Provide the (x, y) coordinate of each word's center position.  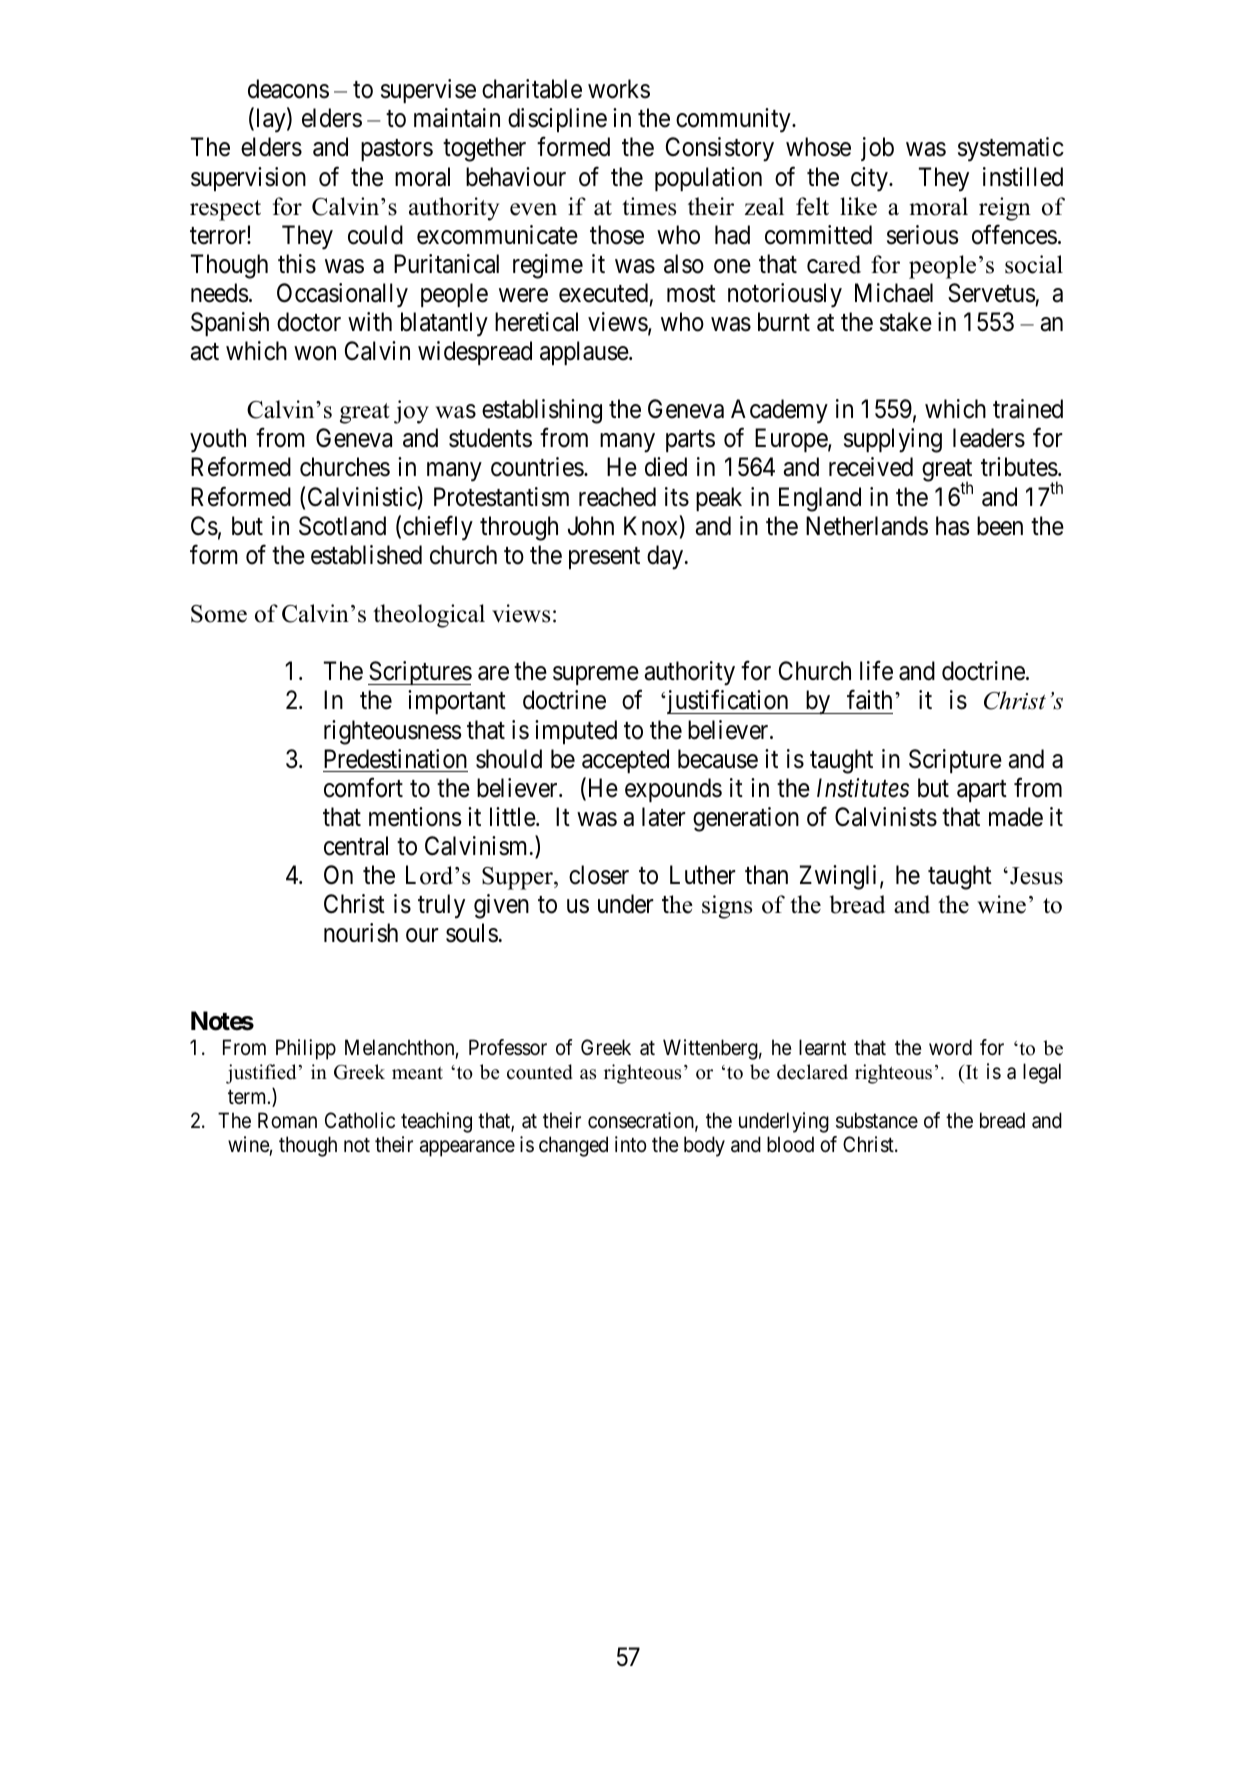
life (876, 671)
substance (877, 1120)
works (619, 89)
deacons (288, 89)
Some (219, 614)
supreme (596, 676)
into (631, 1144)
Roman (287, 1120)
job (877, 149)
